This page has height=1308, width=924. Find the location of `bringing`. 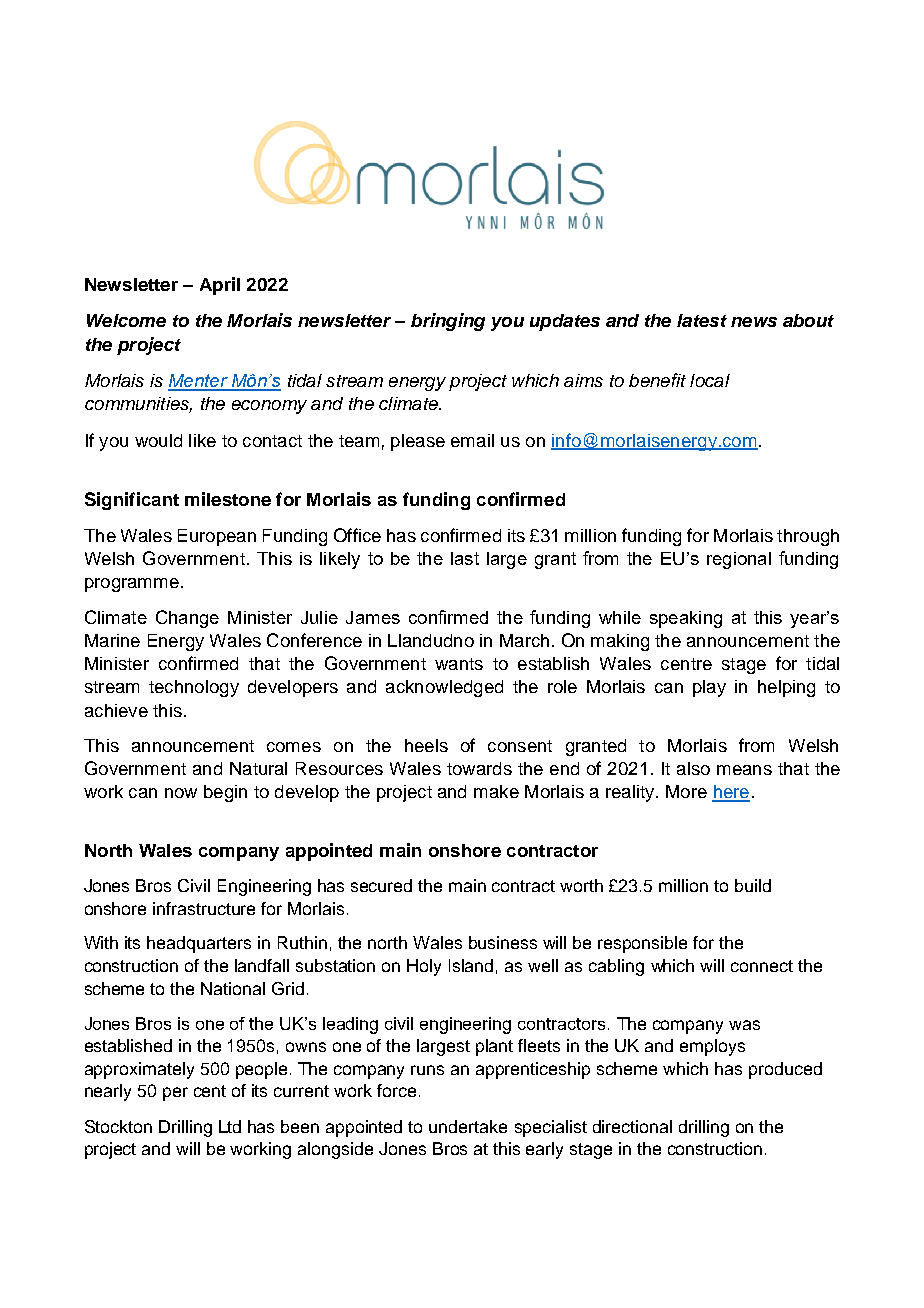

bringing is located at coordinates (448, 322).
